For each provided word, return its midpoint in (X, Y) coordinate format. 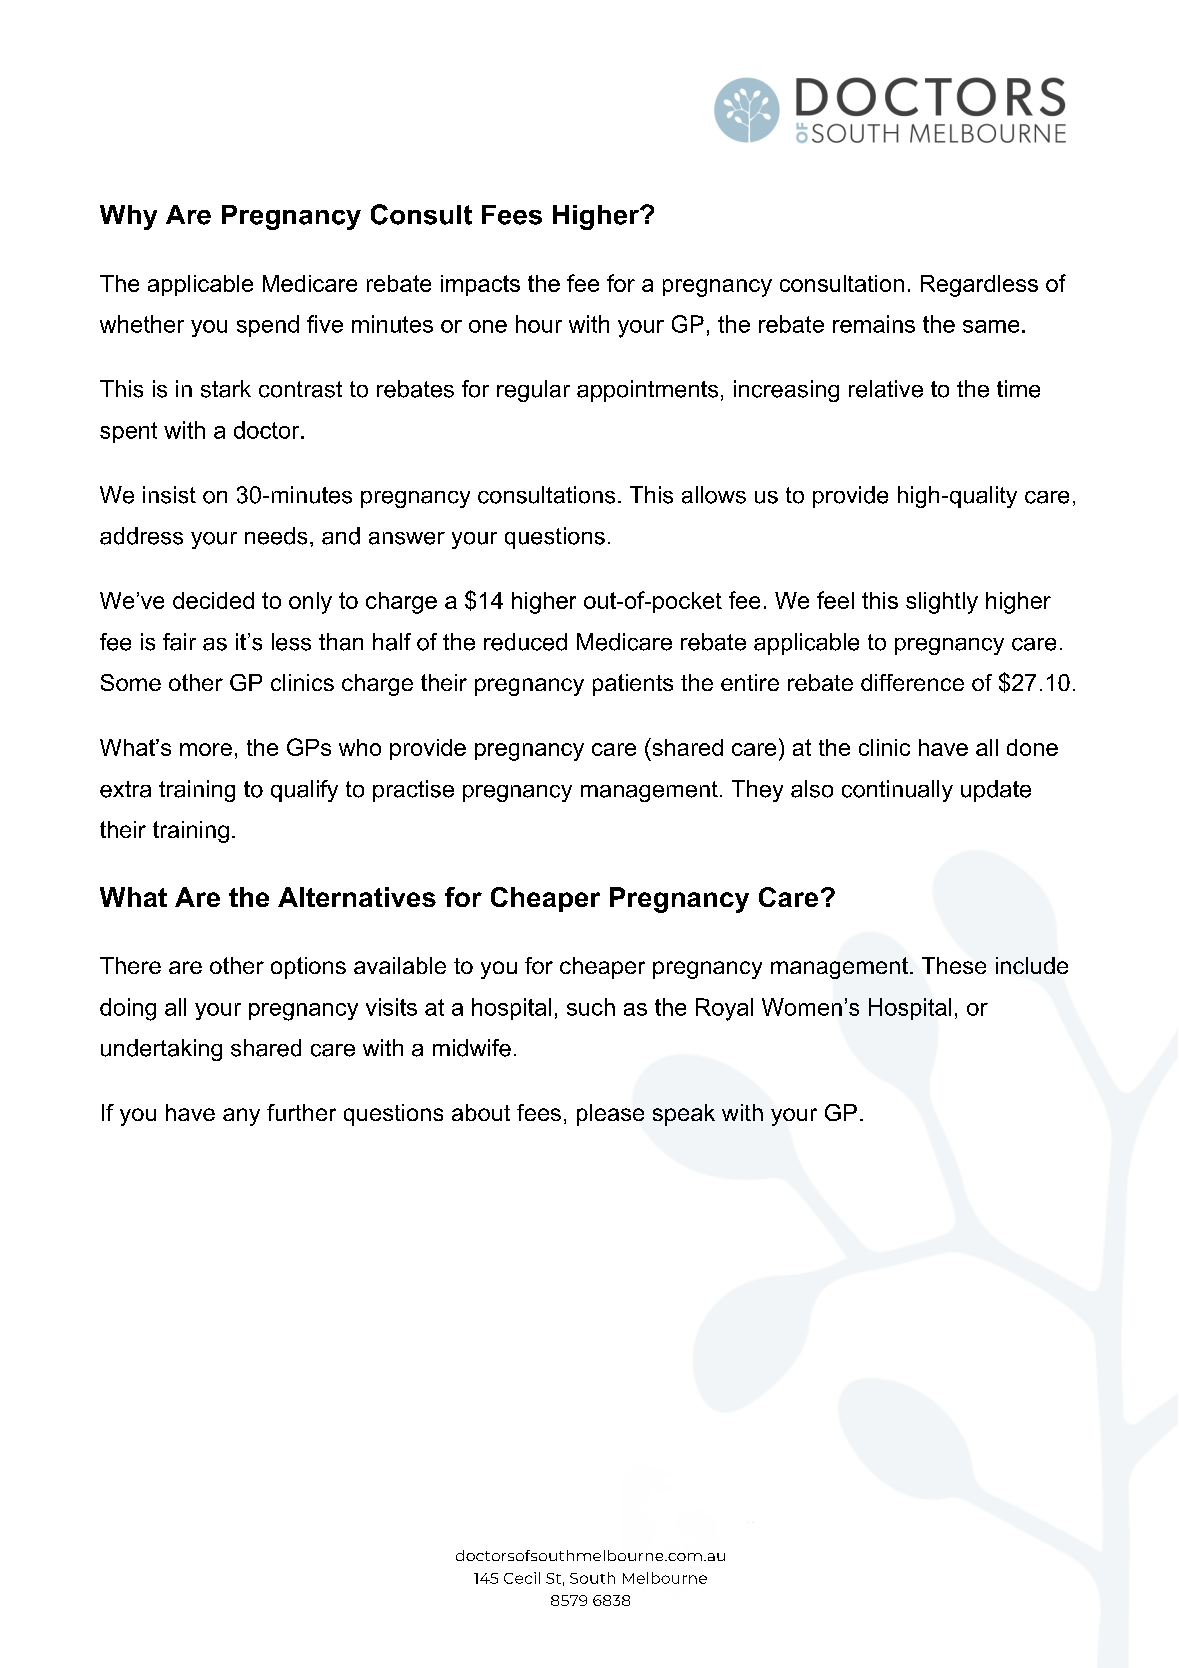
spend (268, 326)
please (610, 1115)
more (206, 749)
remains (874, 324)
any (241, 1117)
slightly (942, 603)
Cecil (522, 1578)
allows (714, 495)
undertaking (161, 1050)
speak (684, 1115)
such (591, 1007)
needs (276, 536)
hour (539, 324)
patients (633, 685)
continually (897, 791)
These (954, 965)
